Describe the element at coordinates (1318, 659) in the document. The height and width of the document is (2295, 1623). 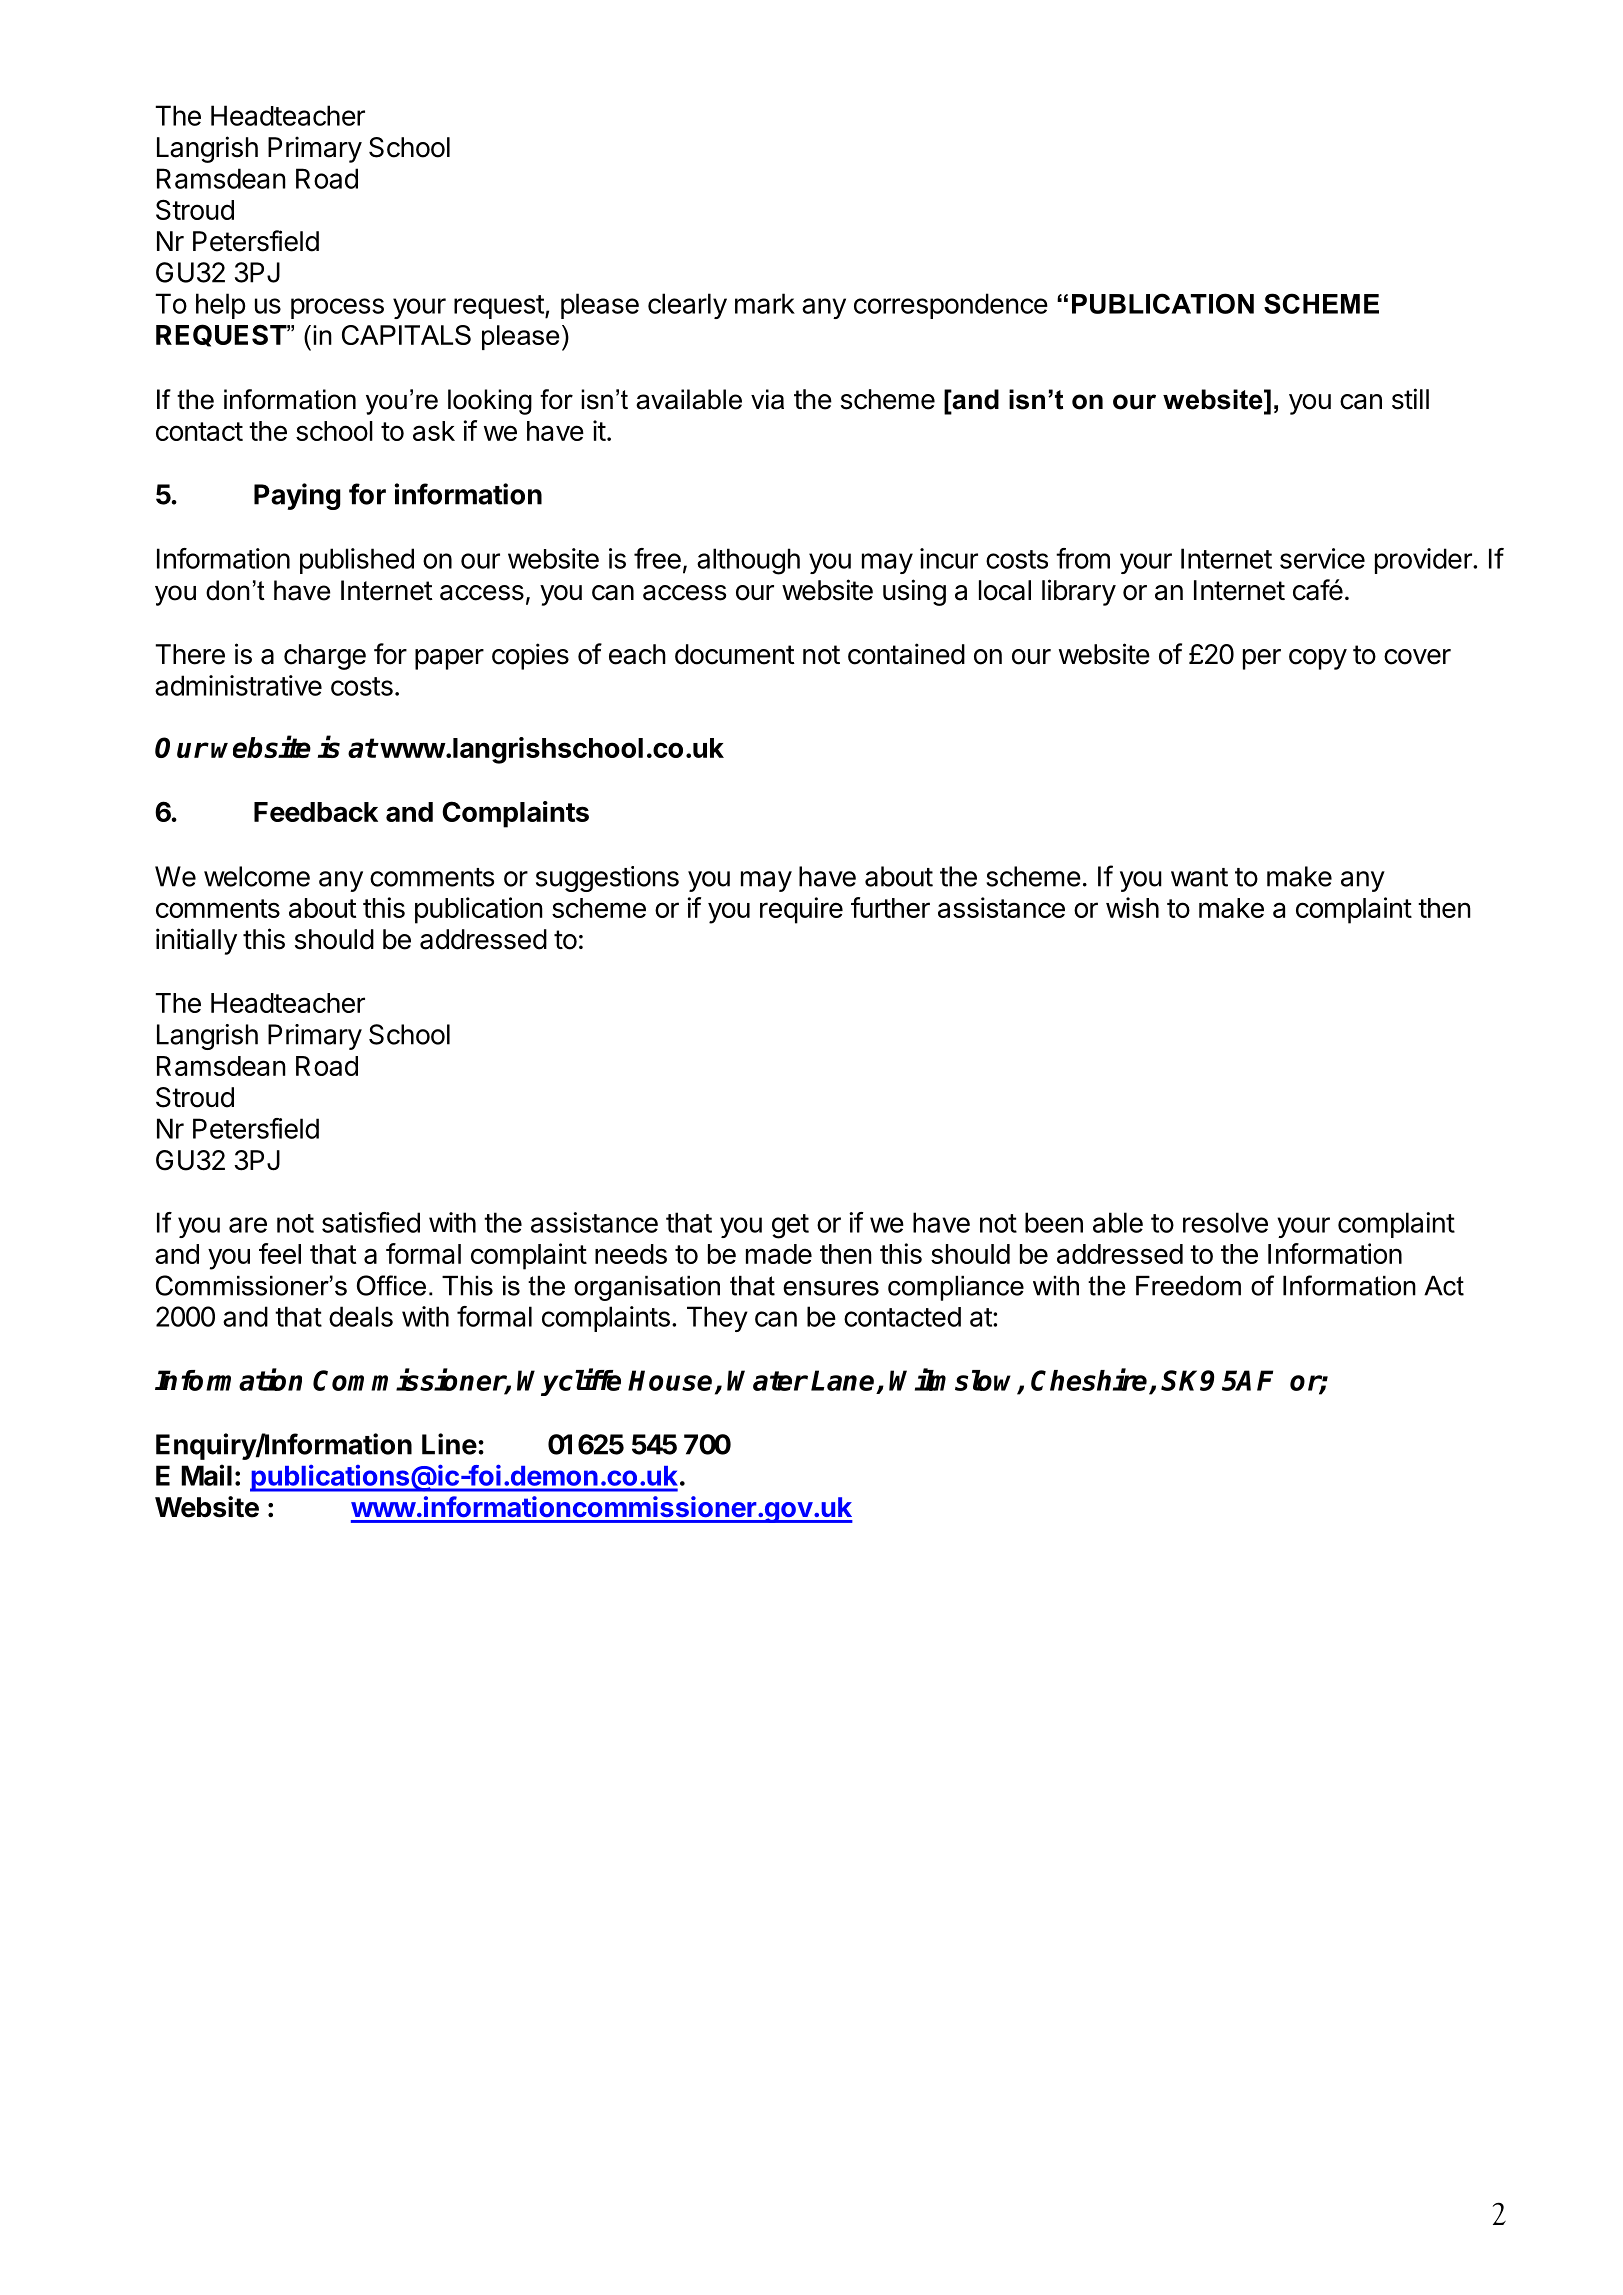
I see `copy` at that location.
